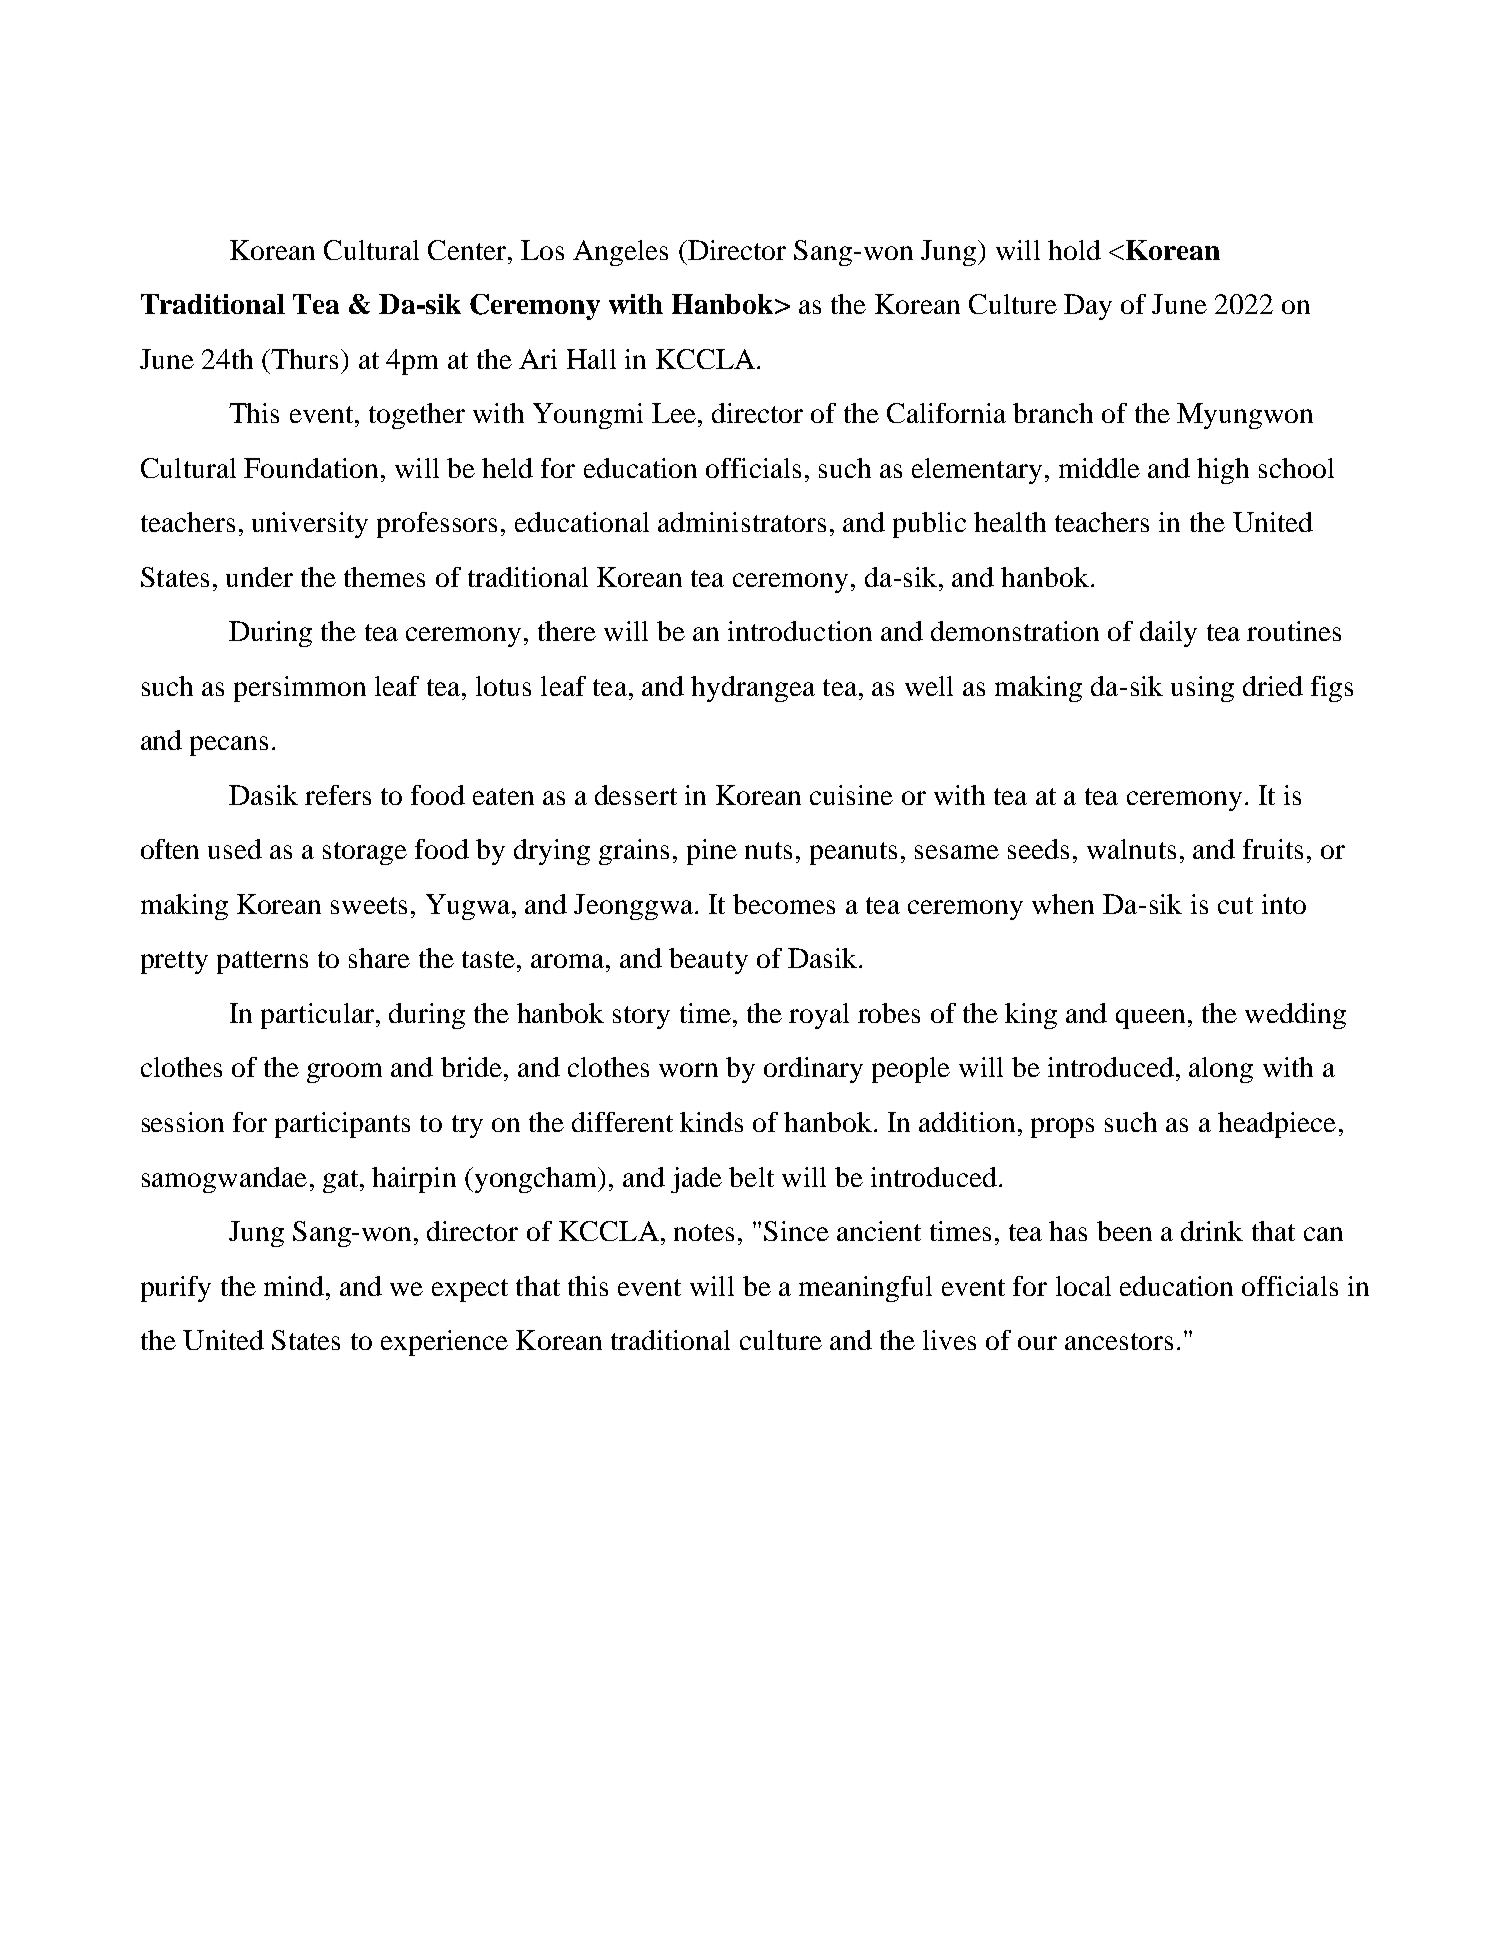 This screenshot has height=1955, width=1511. What do you see at coordinates (262, 962) in the screenshot?
I see `patterns` at bounding box center [262, 962].
